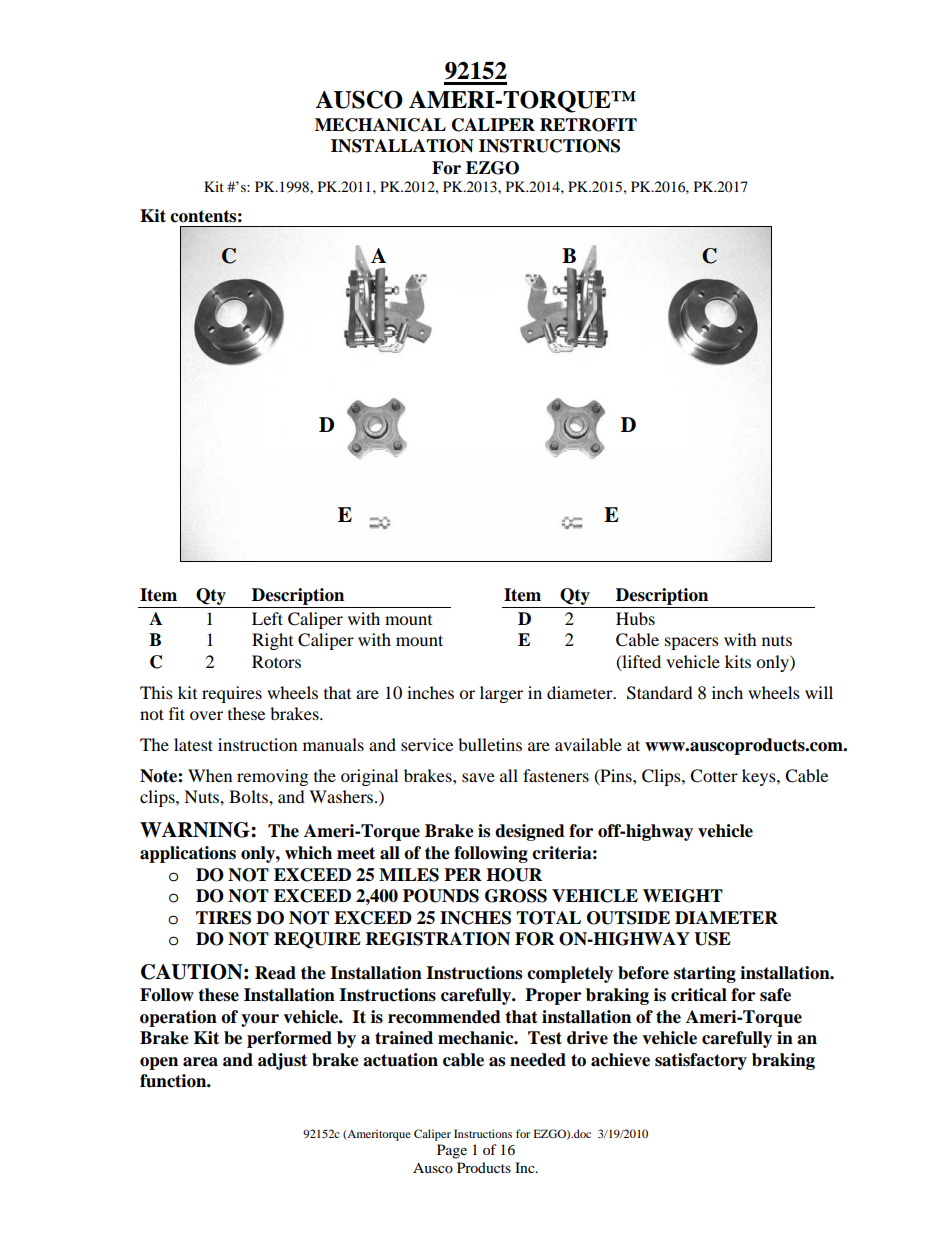  Describe the element at coordinates (701, 1061) in the document. I see `satisfactory` at that location.
